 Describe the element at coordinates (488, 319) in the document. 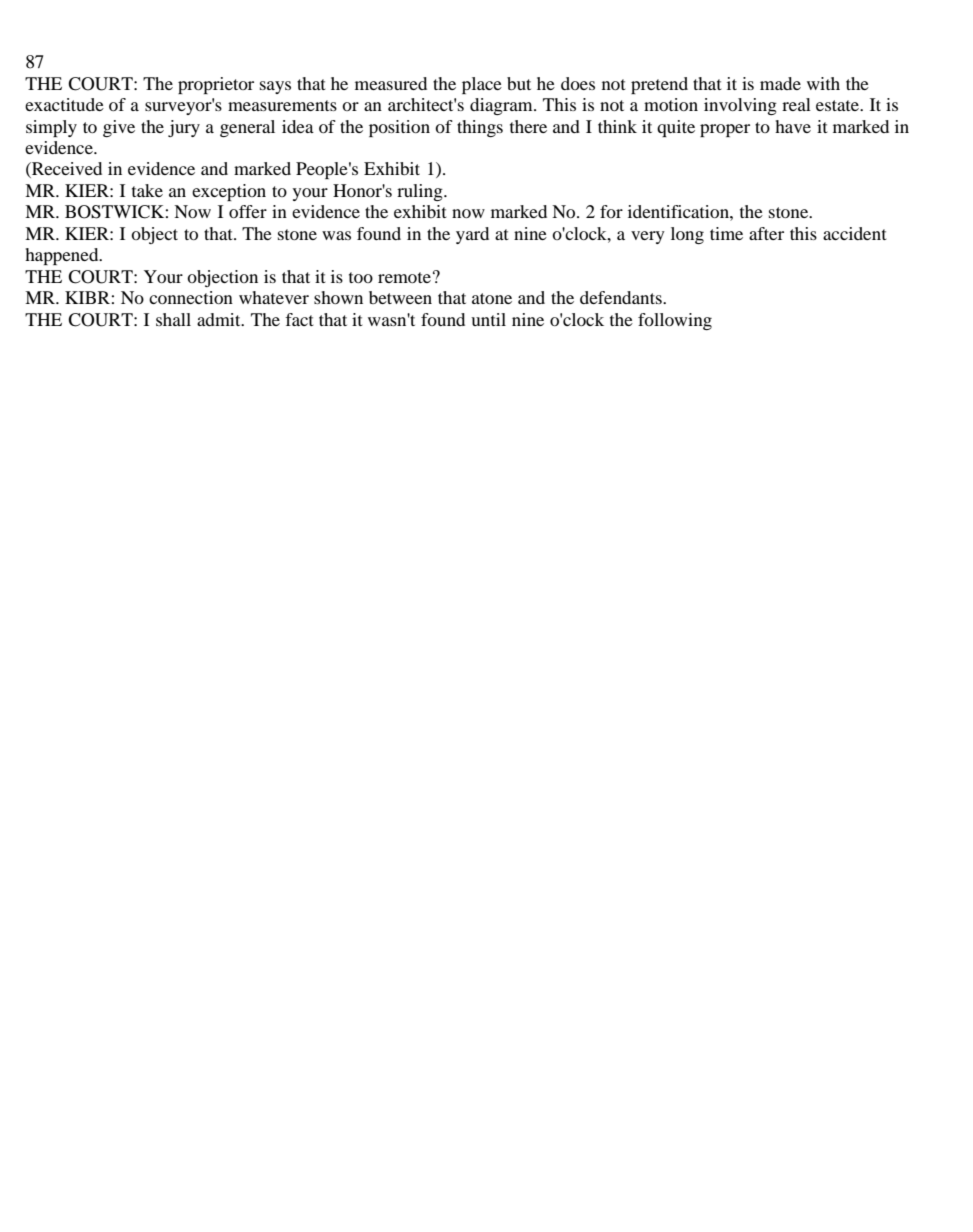

I see `until` at that location.
